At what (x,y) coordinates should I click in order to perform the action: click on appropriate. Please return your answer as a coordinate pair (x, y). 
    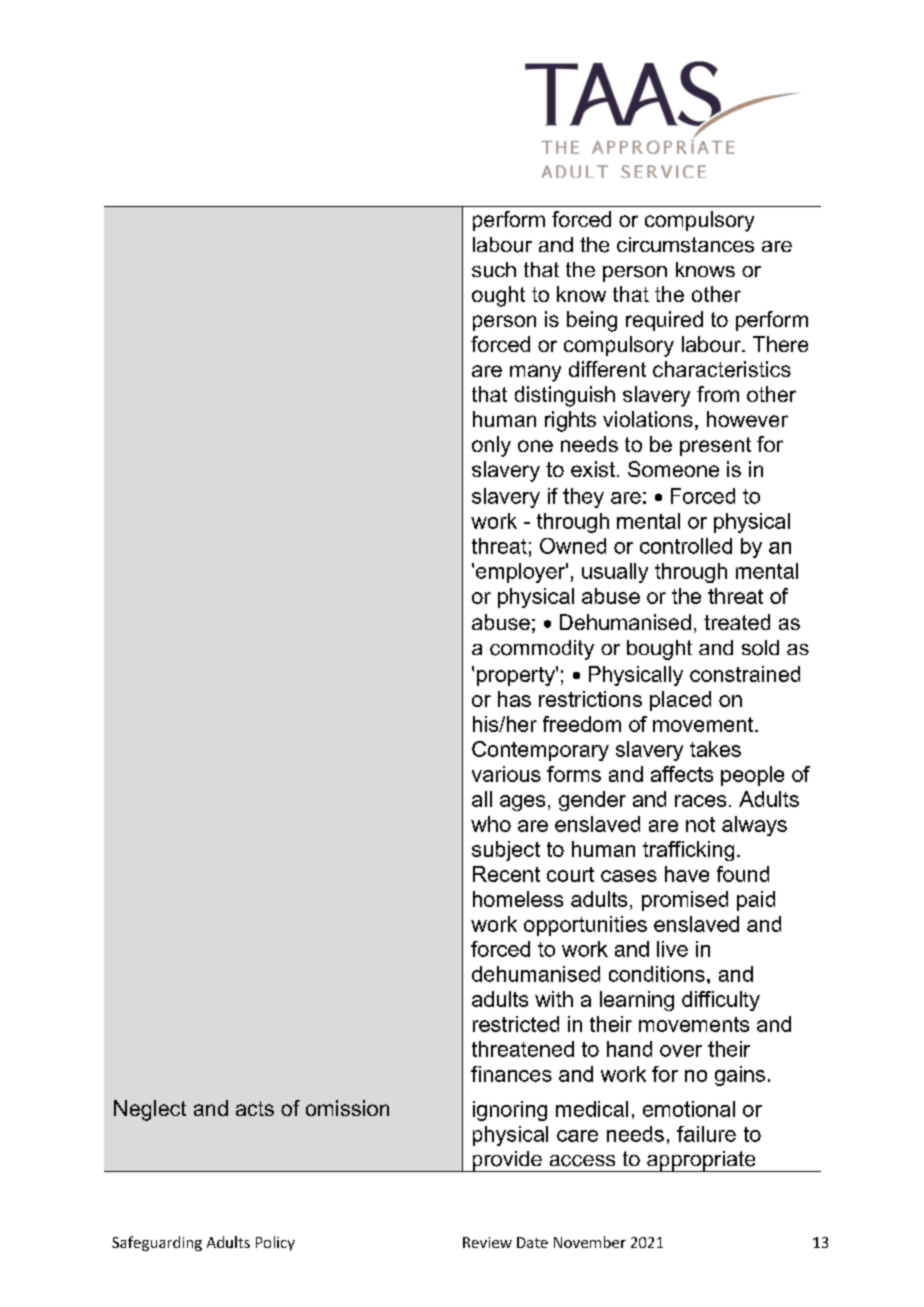
    Looking at the image, I should click on (701, 1161).
